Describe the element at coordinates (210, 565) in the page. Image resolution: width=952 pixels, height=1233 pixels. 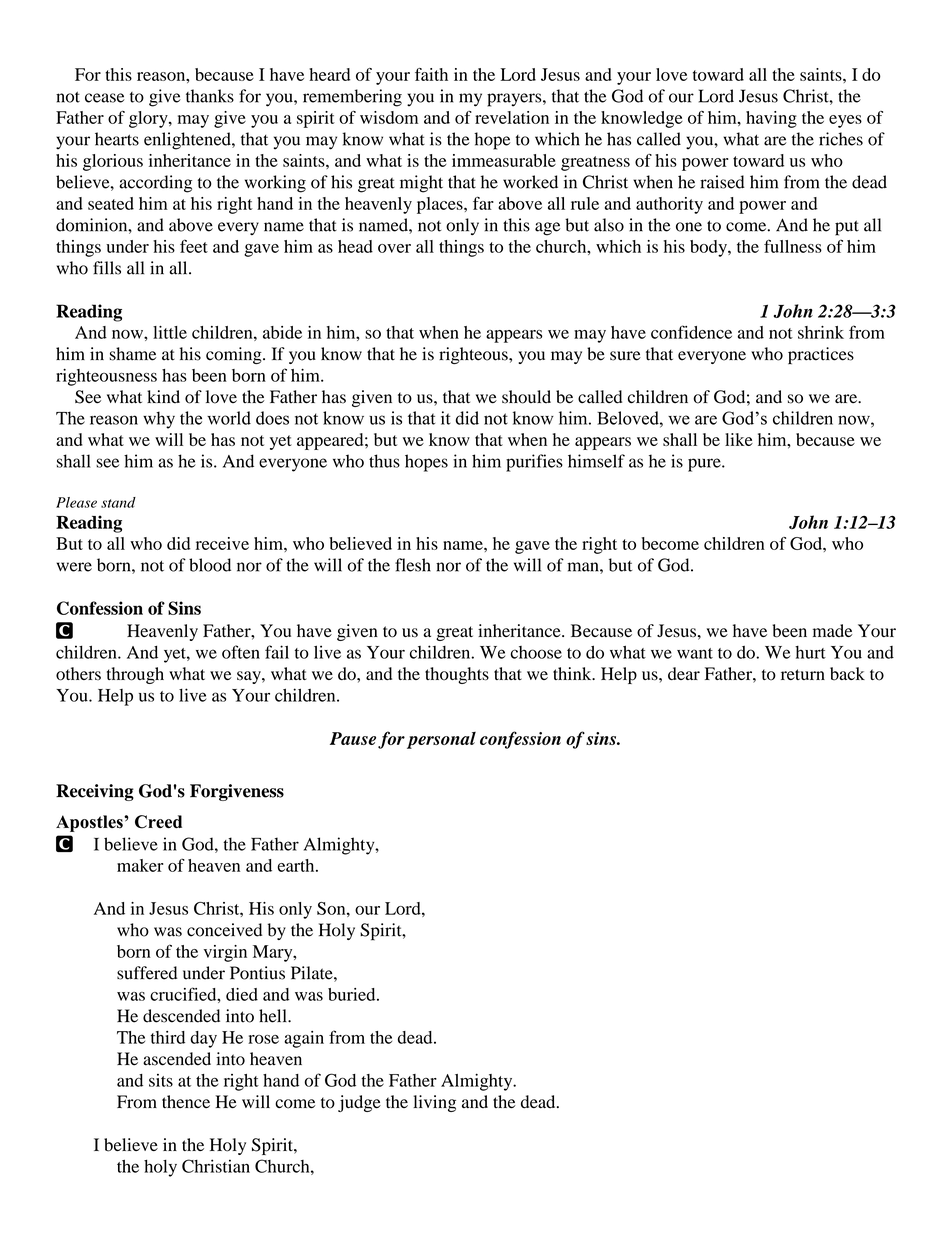
I see `blood` at that location.
